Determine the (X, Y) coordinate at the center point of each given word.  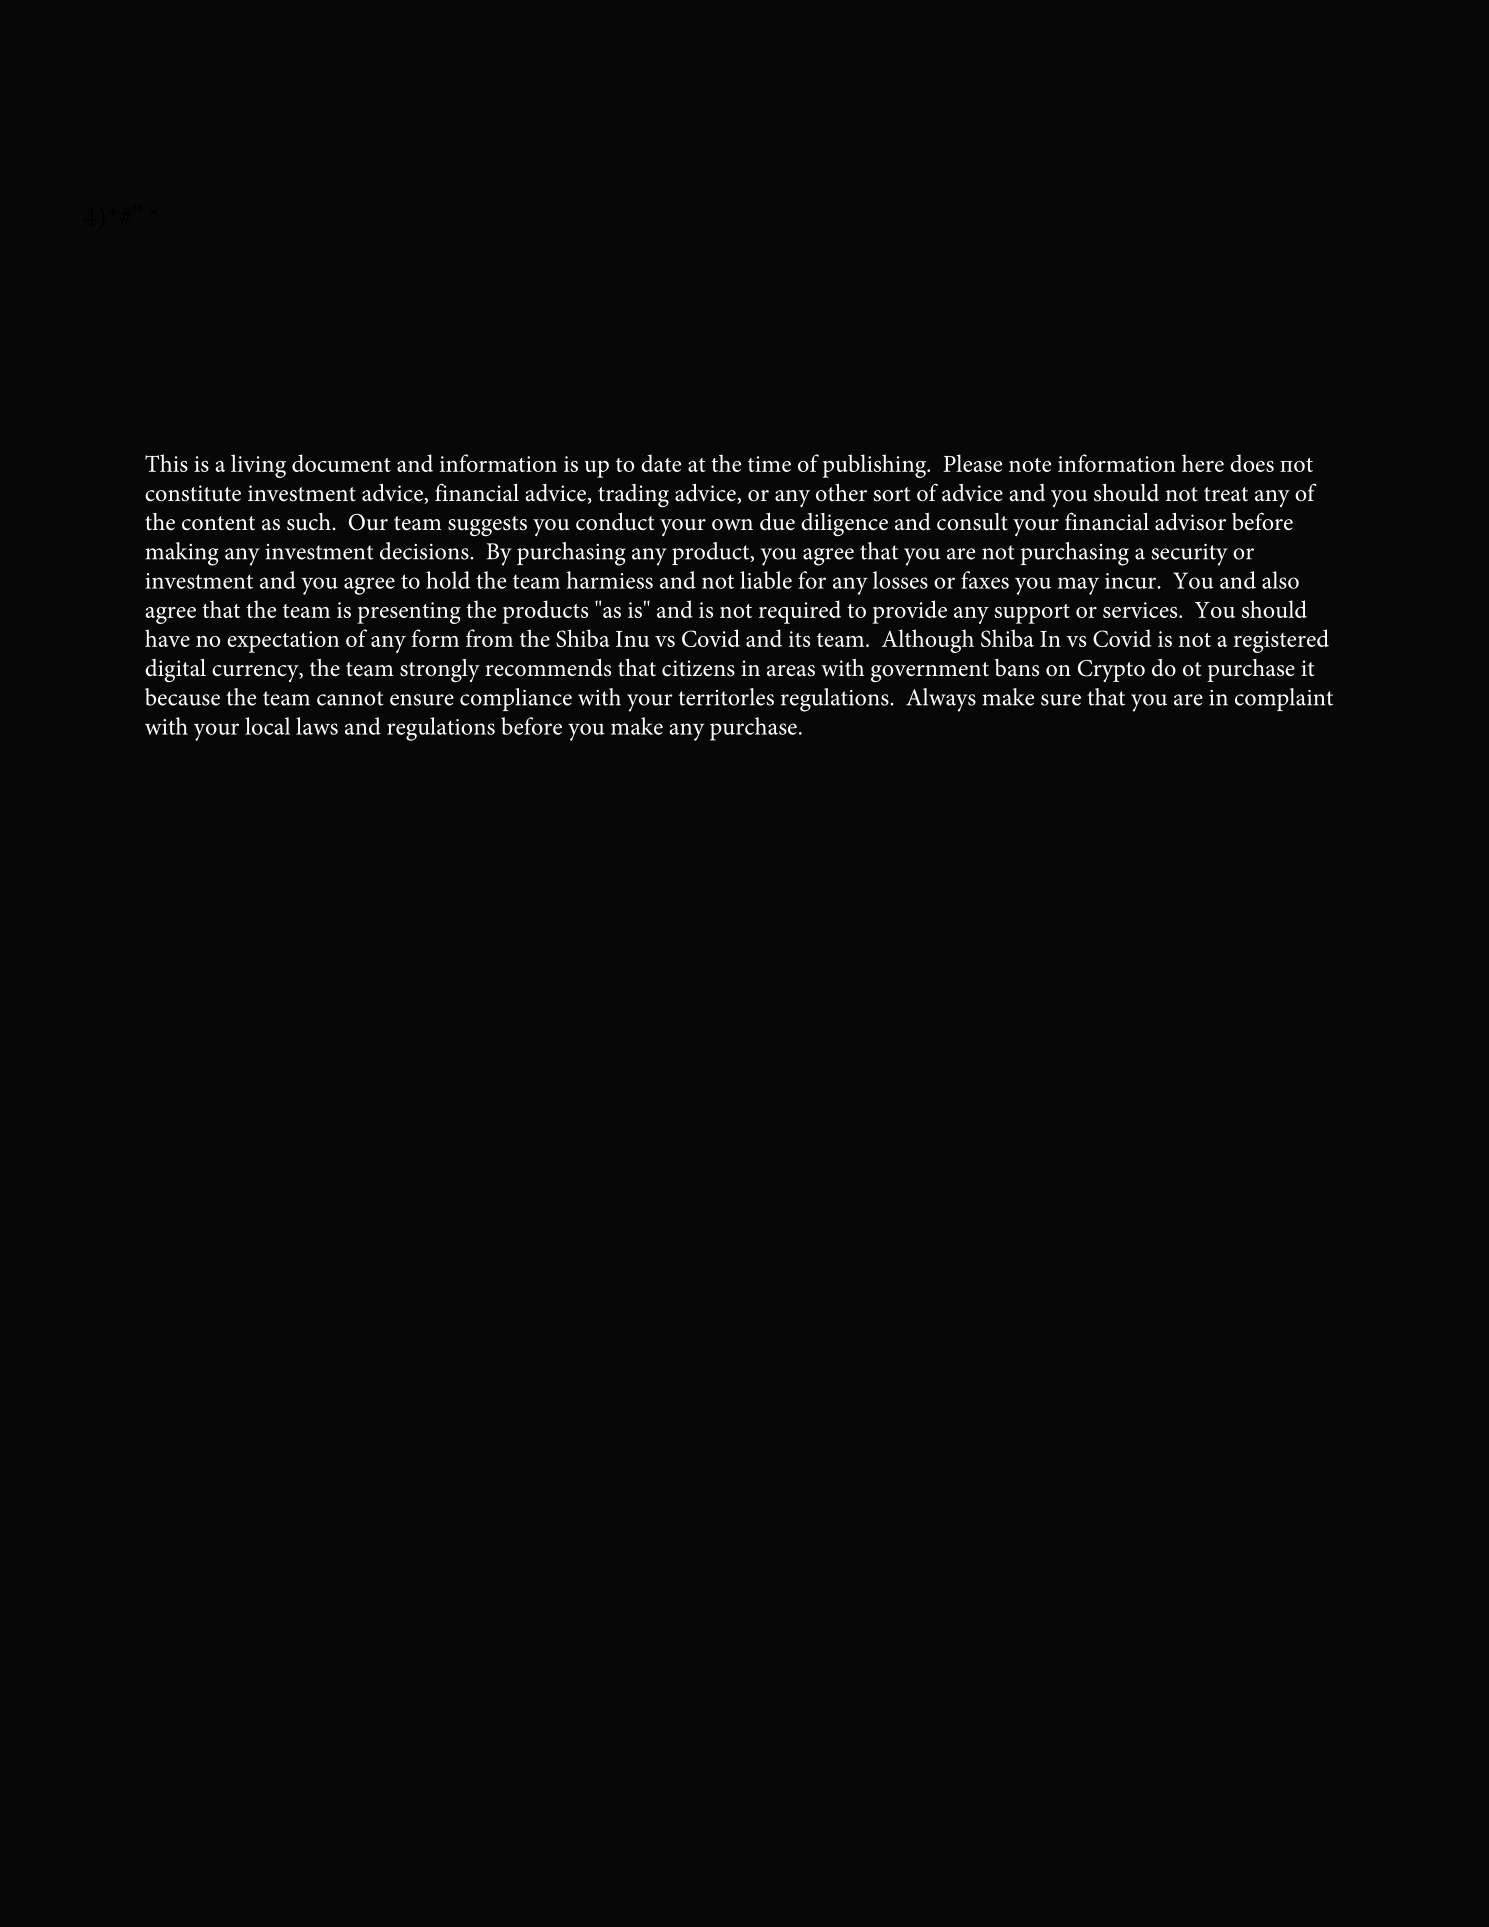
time (769, 464)
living (258, 466)
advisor (1190, 522)
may (1078, 586)
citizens (698, 668)
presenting (409, 613)
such (309, 522)
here (1203, 463)
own (732, 525)
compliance (516, 699)
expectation (283, 642)
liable (766, 580)
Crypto (1111, 671)
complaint (1284, 699)
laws (317, 726)
